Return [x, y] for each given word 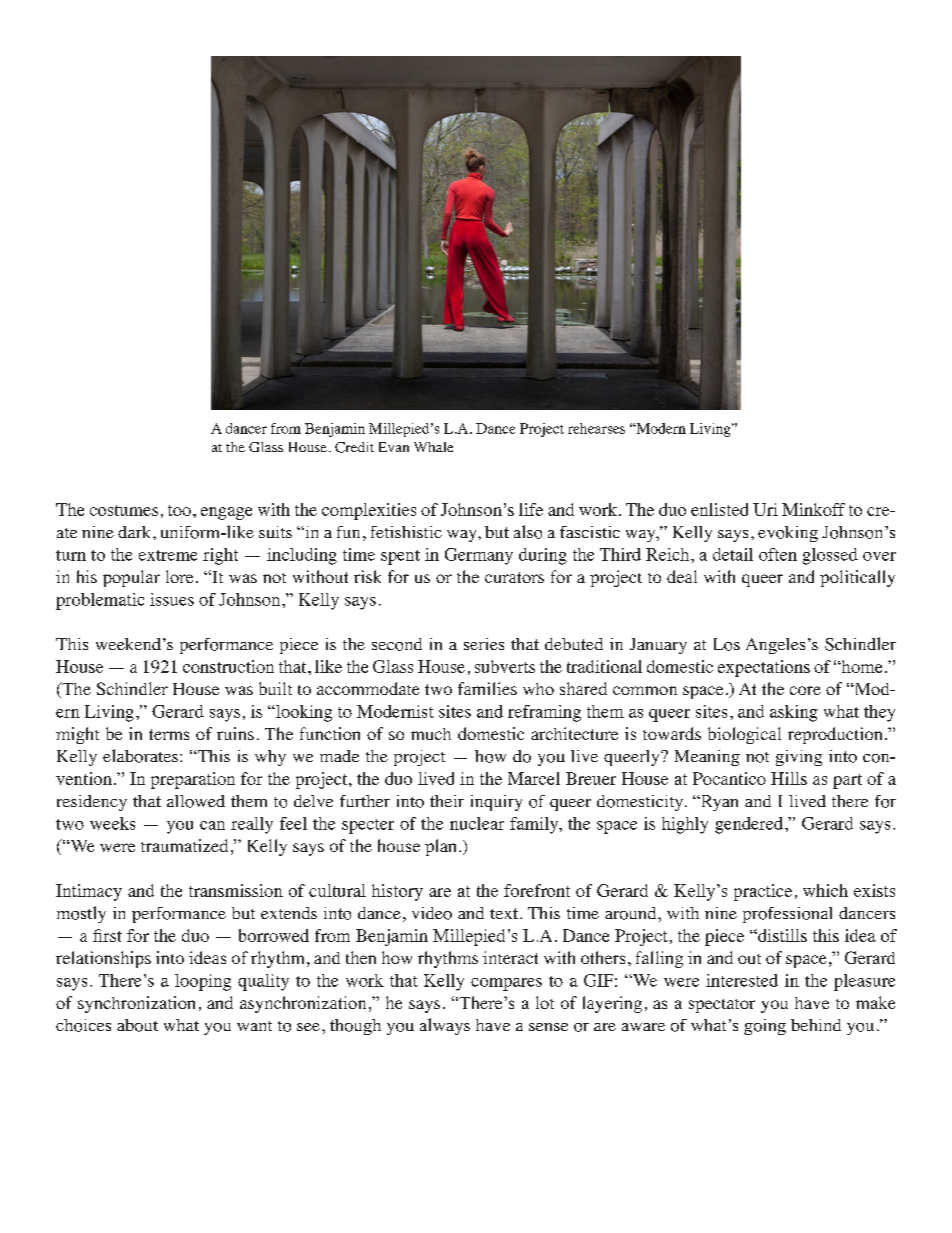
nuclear [477, 823]
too [179, 510]
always [445, 1026]
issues [172, 599]
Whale [433, 447]
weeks [112, 823]
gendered [749, 825]
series [484, 644]
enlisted [719, 509]
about [137, 1025]
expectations [764, 668]
